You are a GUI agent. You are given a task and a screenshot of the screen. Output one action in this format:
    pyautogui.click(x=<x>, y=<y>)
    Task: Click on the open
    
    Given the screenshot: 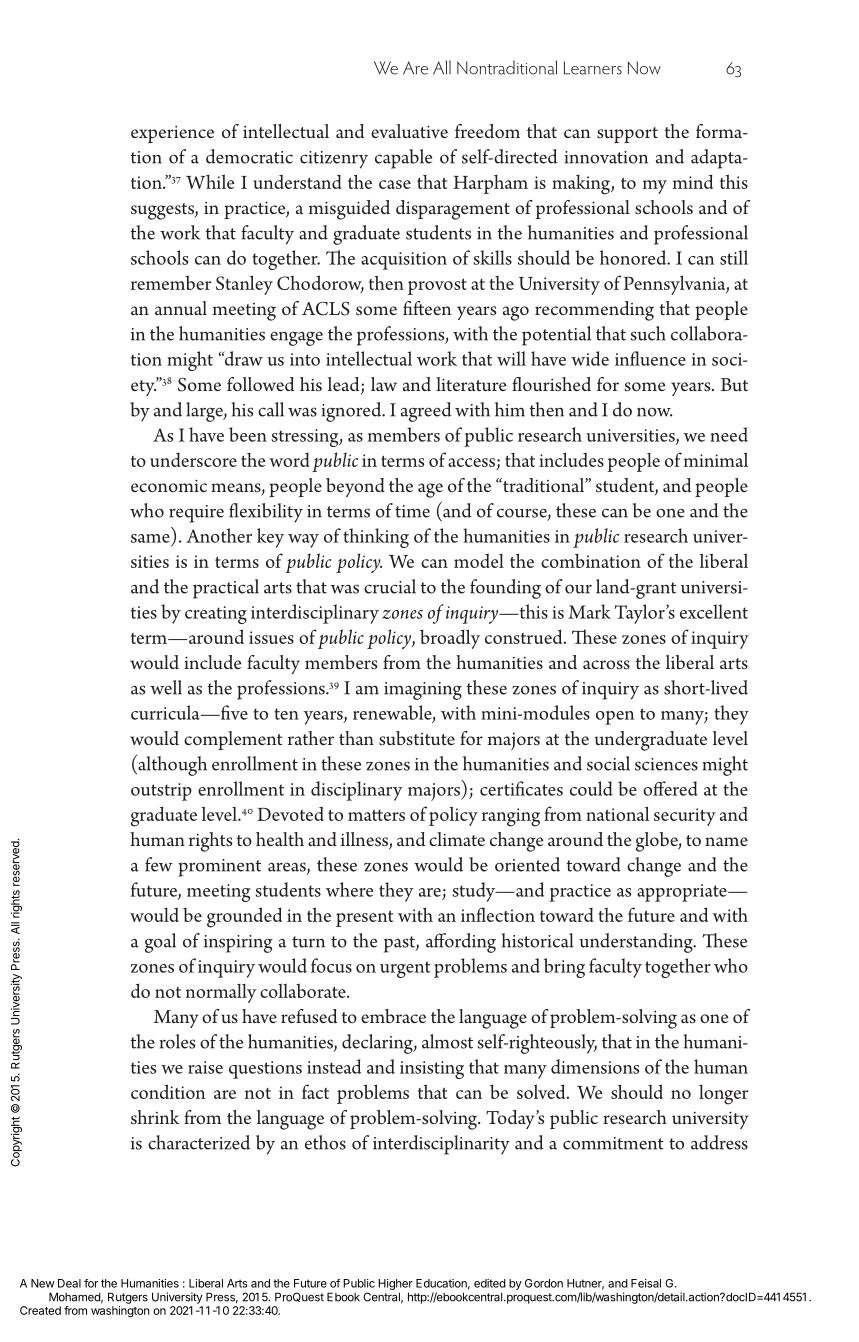 What is the action you would take?
    pyautogui.click(x=615, y=718)
